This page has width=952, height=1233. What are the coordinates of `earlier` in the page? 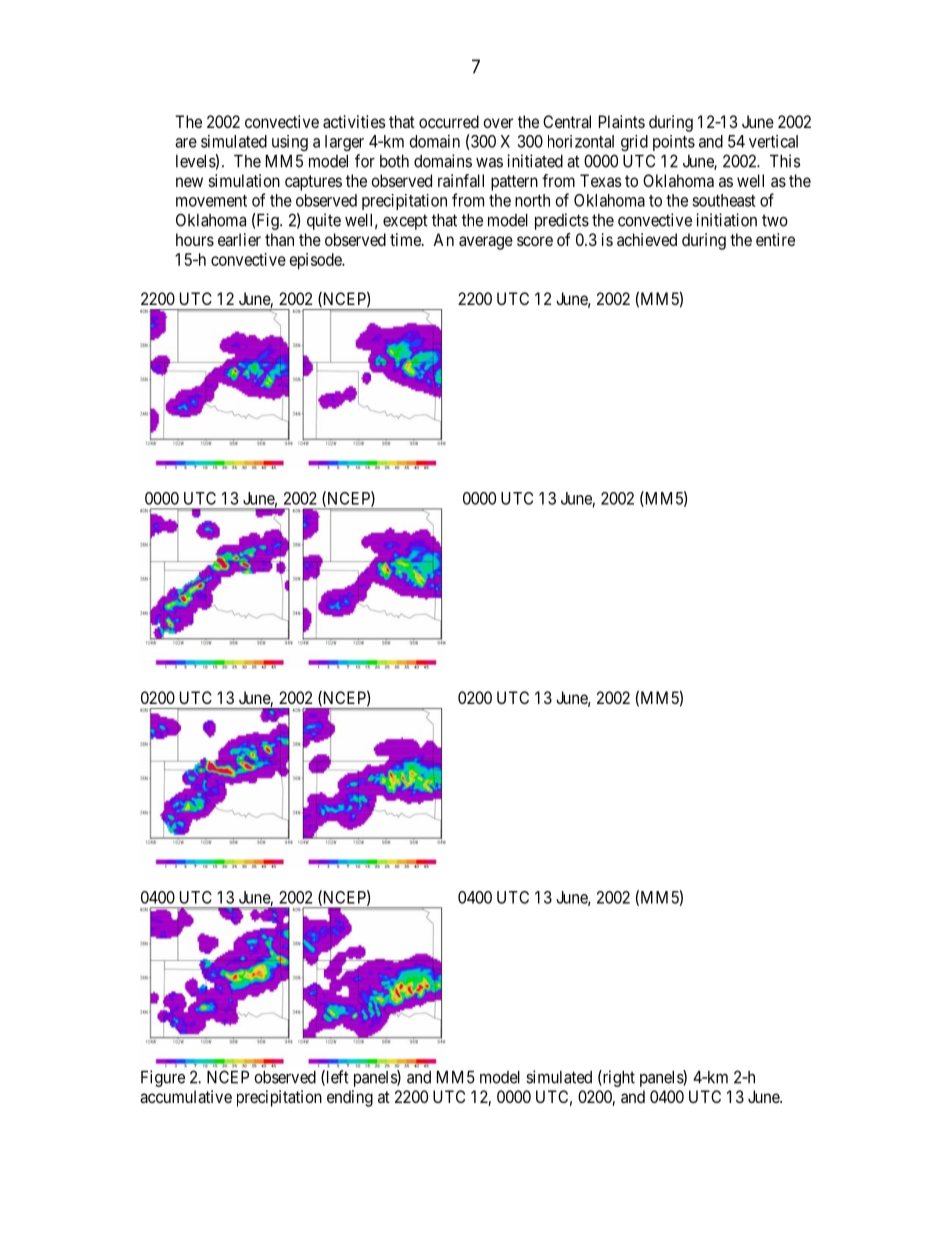 It's located at (239, 239).
